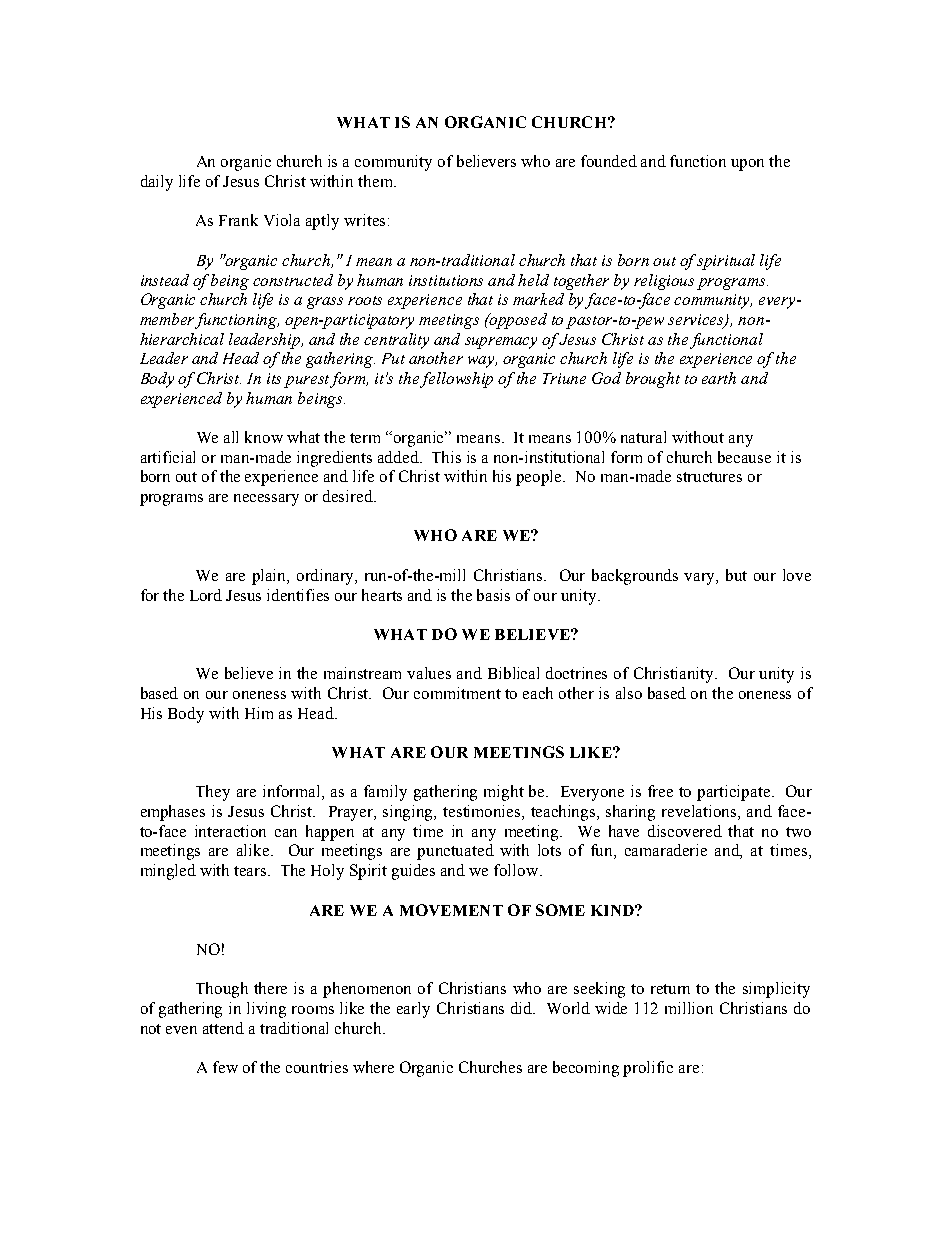 This image has width=952, height=1233. Describe the element at coordinates (504, 793) in the image. I see `might` at that location.
